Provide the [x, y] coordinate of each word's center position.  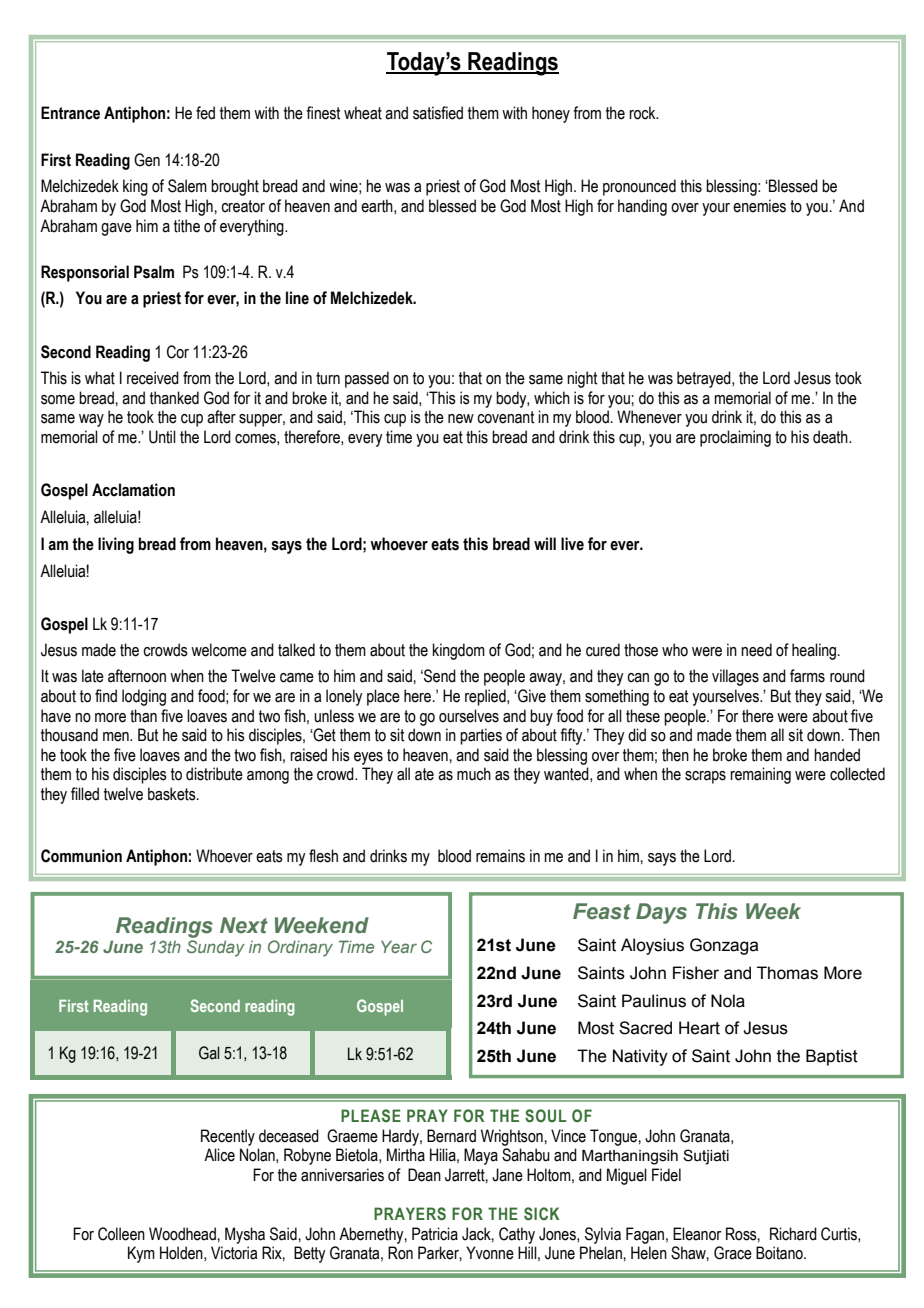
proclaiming [735, 438]
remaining [760, 775]
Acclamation [133, 490]
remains [500, 856]
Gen [147, 160]
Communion [81, 856]
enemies [759, 206]
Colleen [121, 1234]
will [545, 543]
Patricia [435, 1234]
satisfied [438, 113]
